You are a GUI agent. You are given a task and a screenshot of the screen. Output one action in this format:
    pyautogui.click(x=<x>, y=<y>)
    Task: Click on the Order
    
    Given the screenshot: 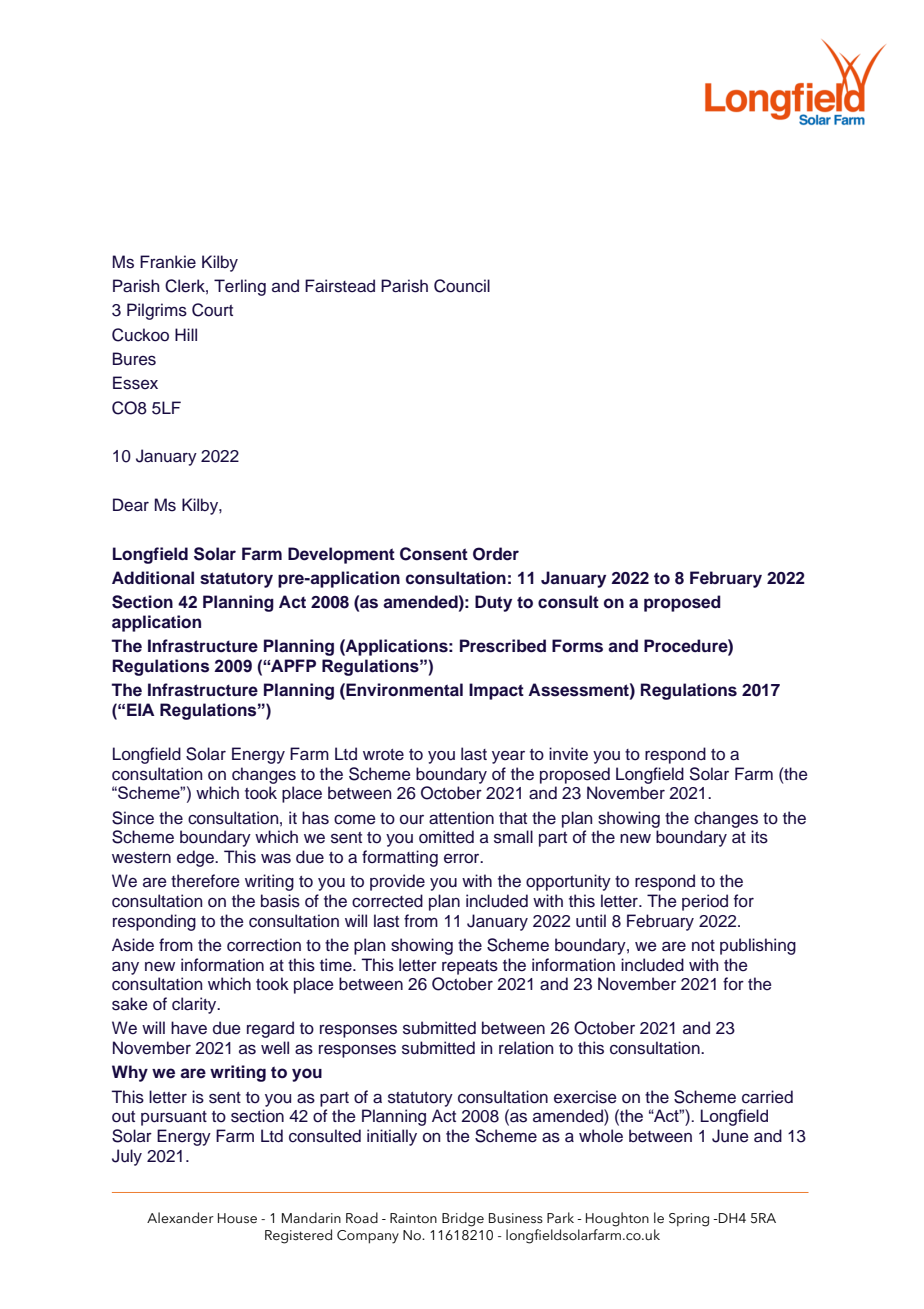 What is the action you would take?
    pyautogui.click(x=496, y=554)
